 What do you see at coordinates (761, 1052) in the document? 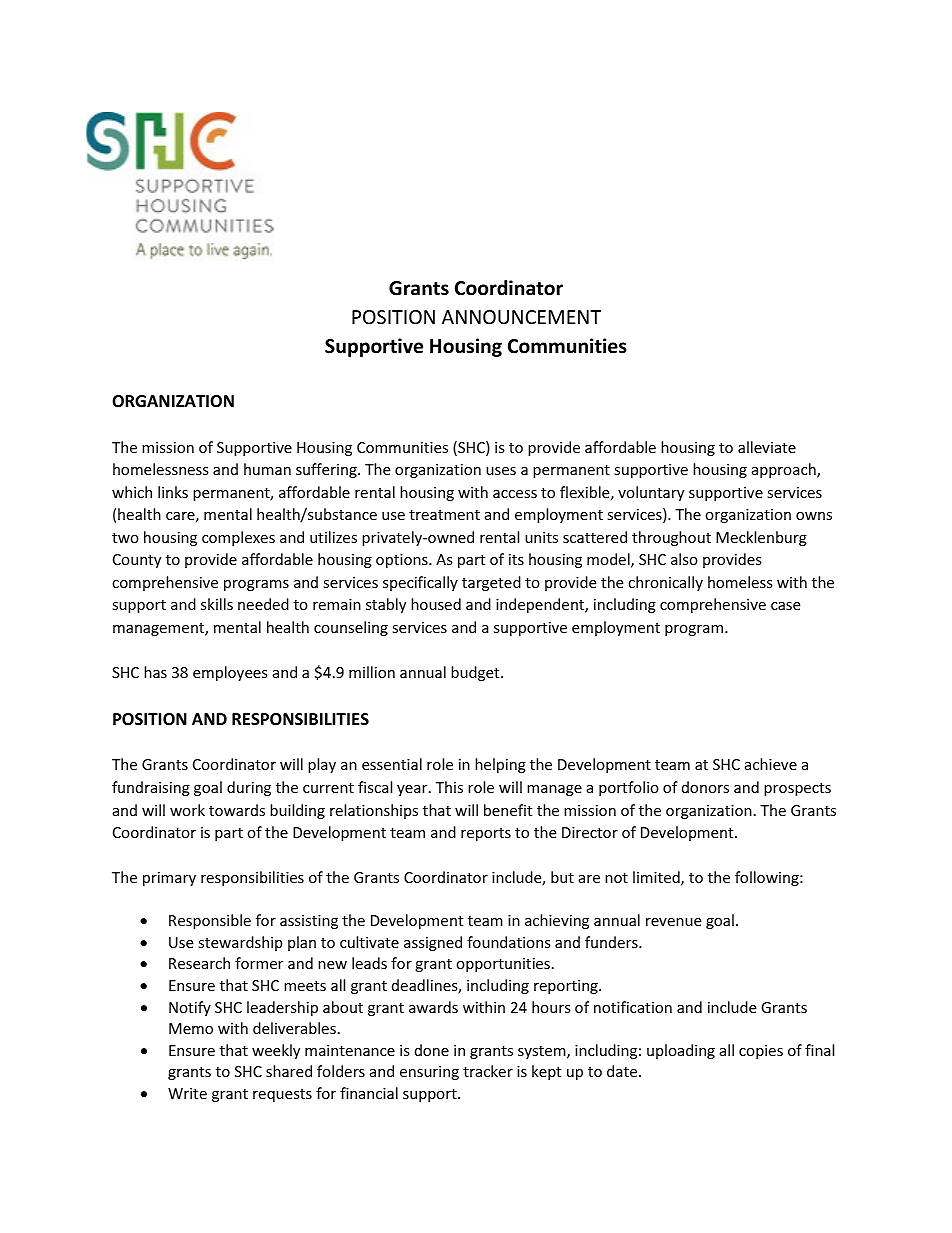
I see `copies` at bounding box center [761, 1052].
